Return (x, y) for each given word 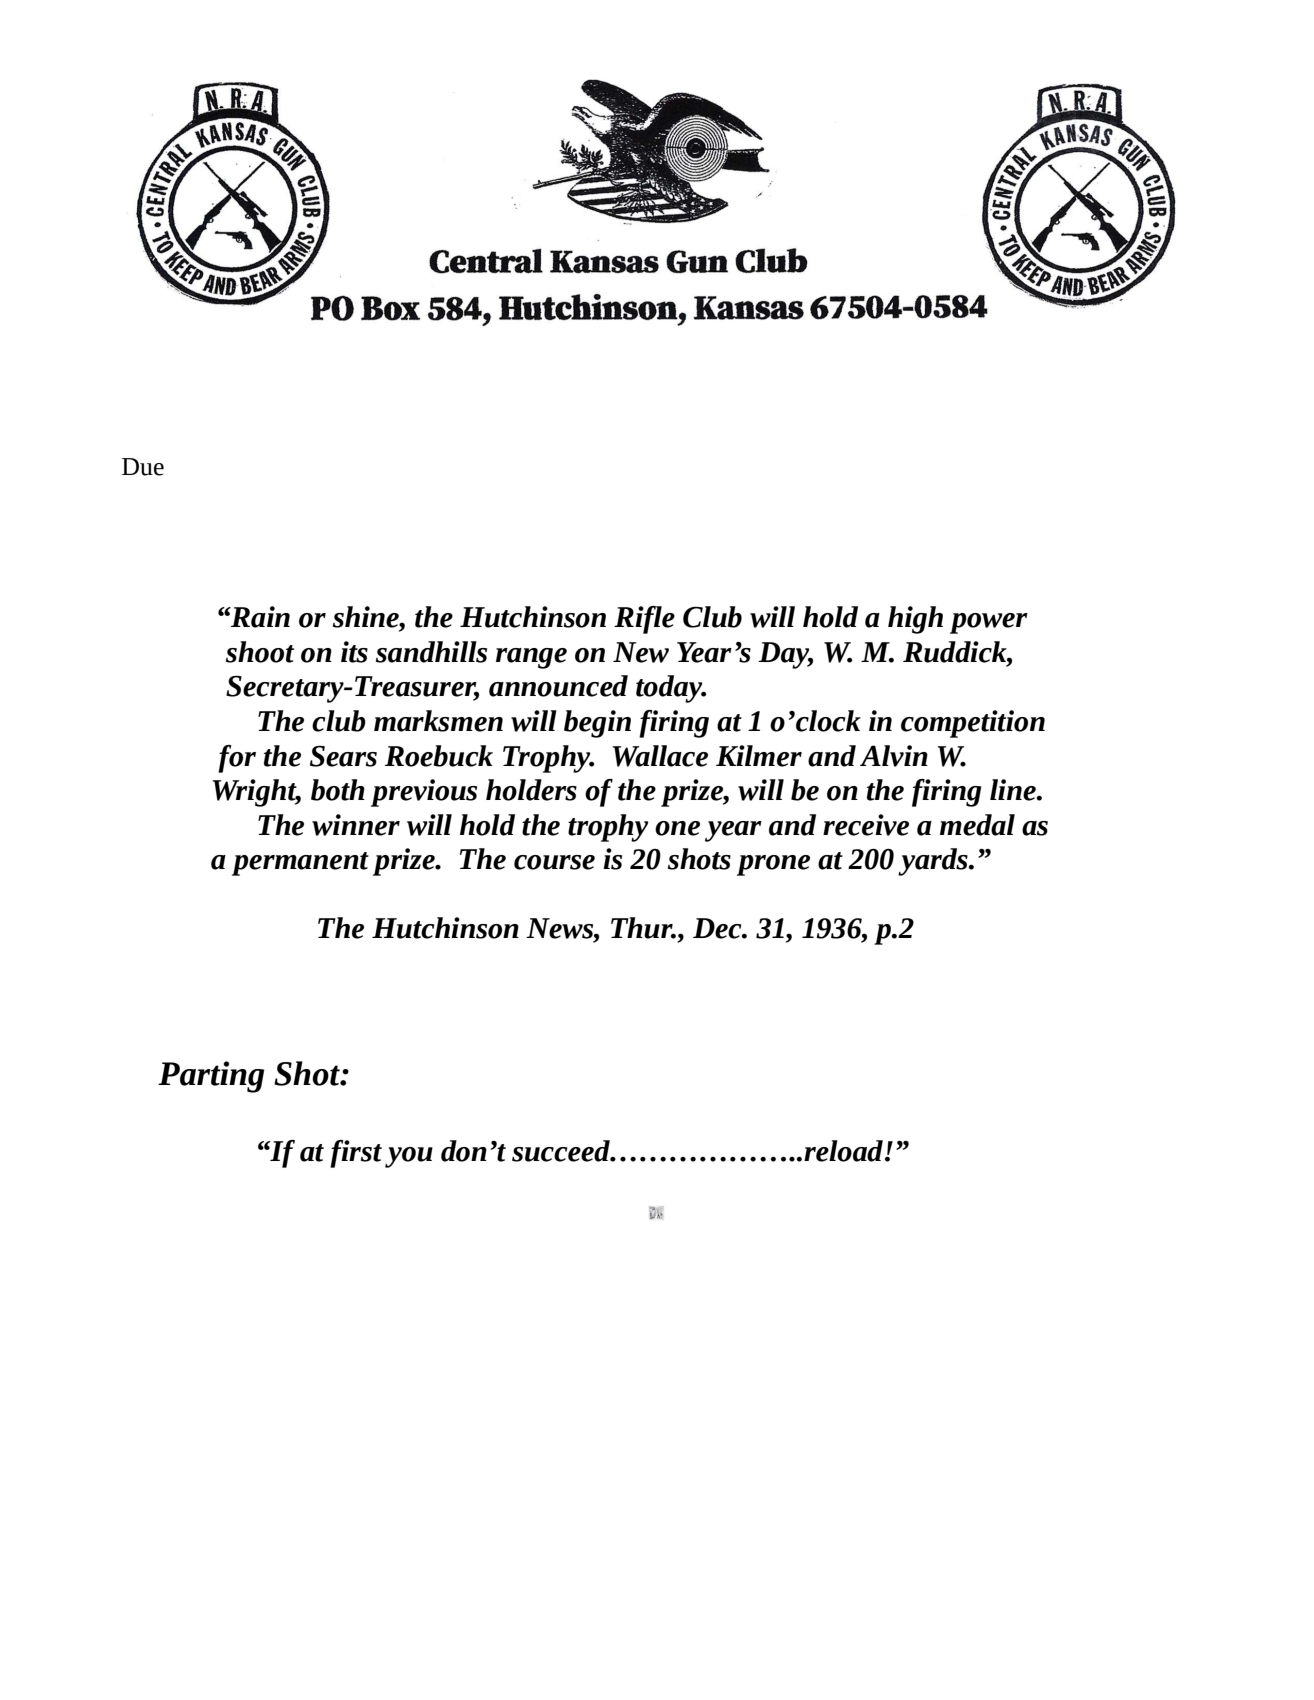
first (356, 1154)
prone (773, 865)
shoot (260, 652)
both (338, 790)
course (554, 862)
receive (866, 825)
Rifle (644, 620)
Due (143, 467)
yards (934, 862)
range (531, 658)
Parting (211, 1077)
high (915, 620)
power (989, 623)
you (409, 1157)
